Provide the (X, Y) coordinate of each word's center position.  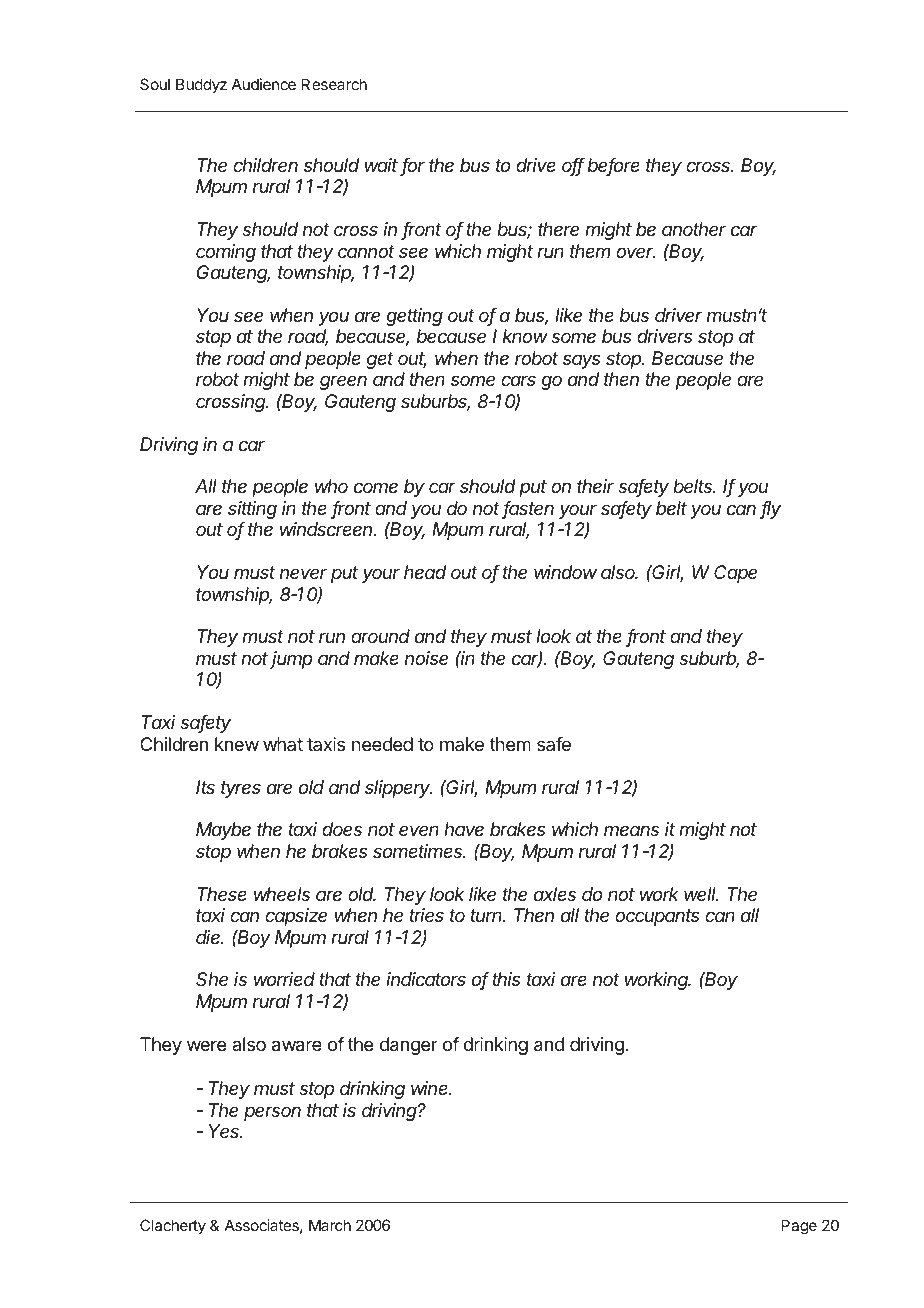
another (694, 229)
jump (291, 660)
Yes (225, 1131)
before (614, 166)
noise (426, 658)
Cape (735, 574)
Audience (264, 84)
